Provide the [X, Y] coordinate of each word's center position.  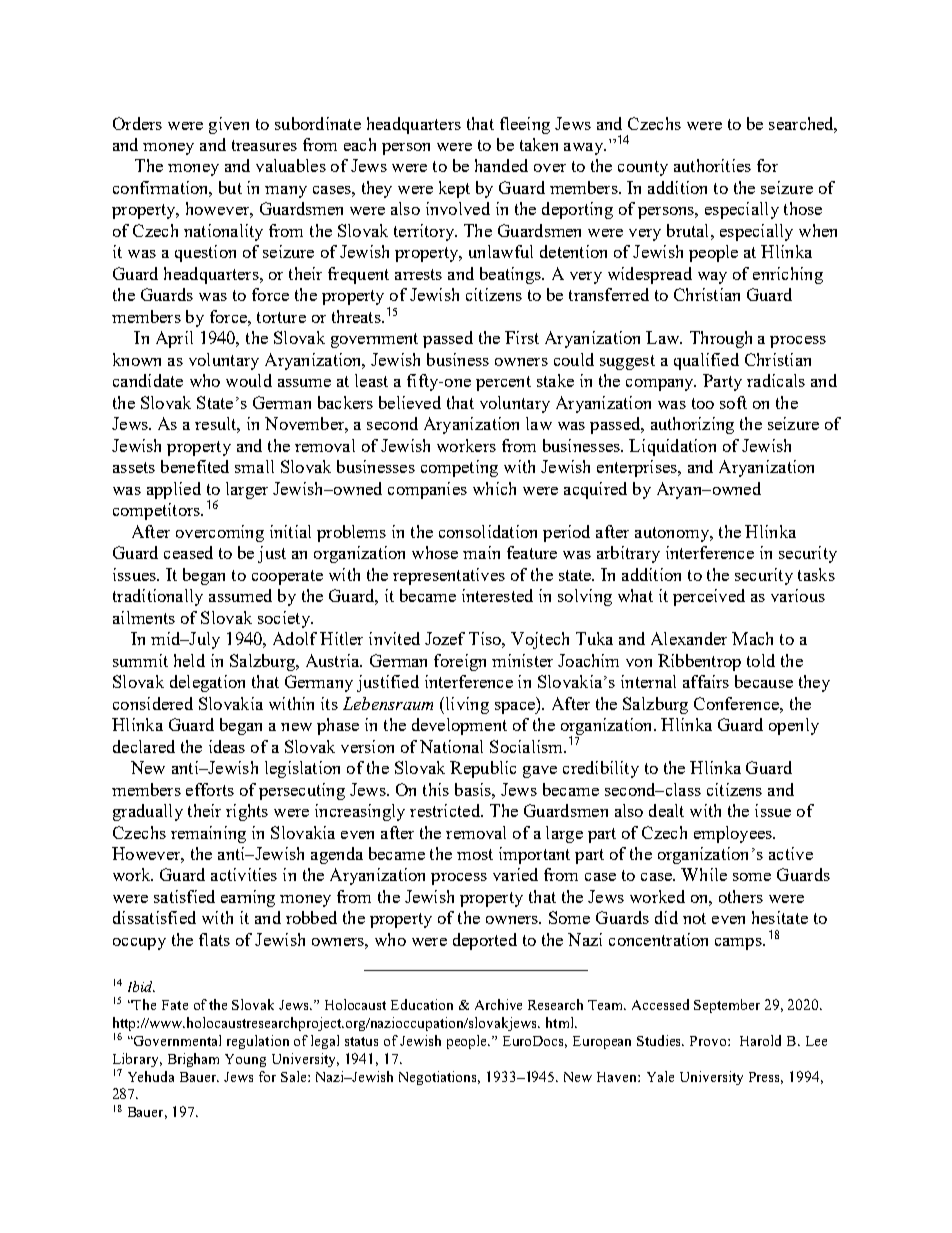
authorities [712, 165]
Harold [760, 1040]
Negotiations [439, 1078]
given [229, 125]
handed [501, 165]
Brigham [193, 1060]
